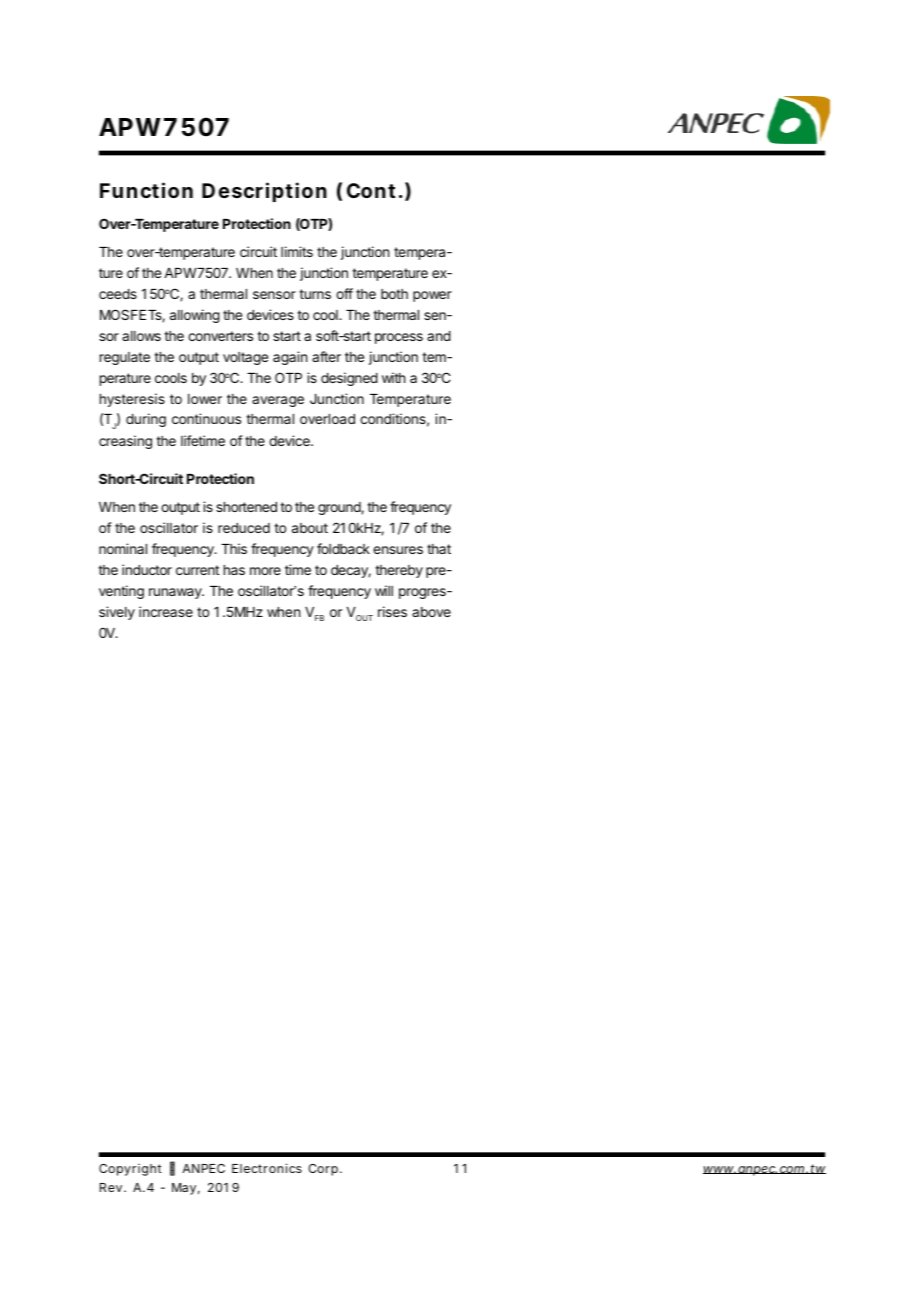 Image resolution: width=924 pixels, height=1308 pixels. What do you see at coordinates (394, 294) in the screenshot?
I see `both` at bounding box center [394, 294].
